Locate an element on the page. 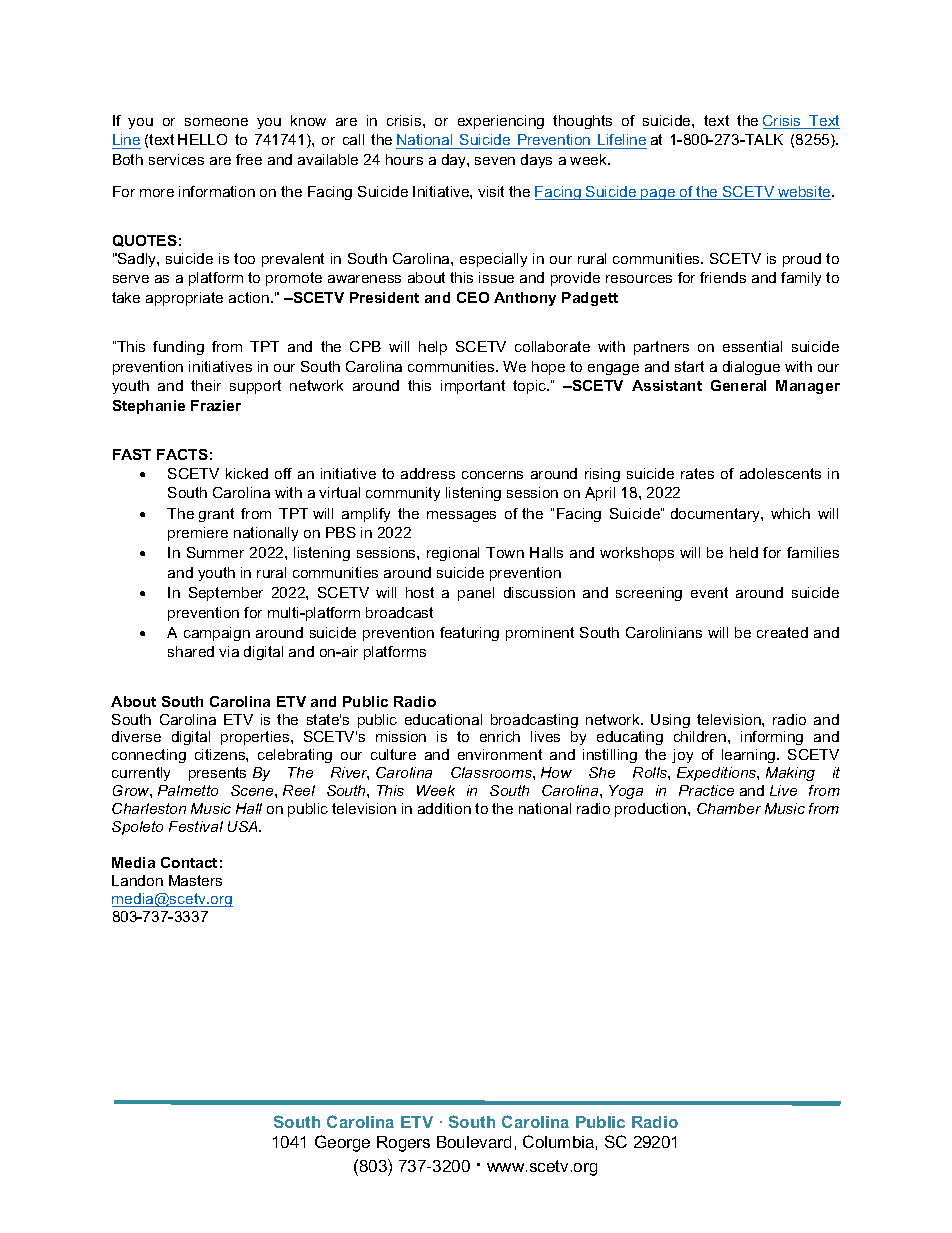 This page has height=1233, width=952. page is located at coordinates (659, 194).
